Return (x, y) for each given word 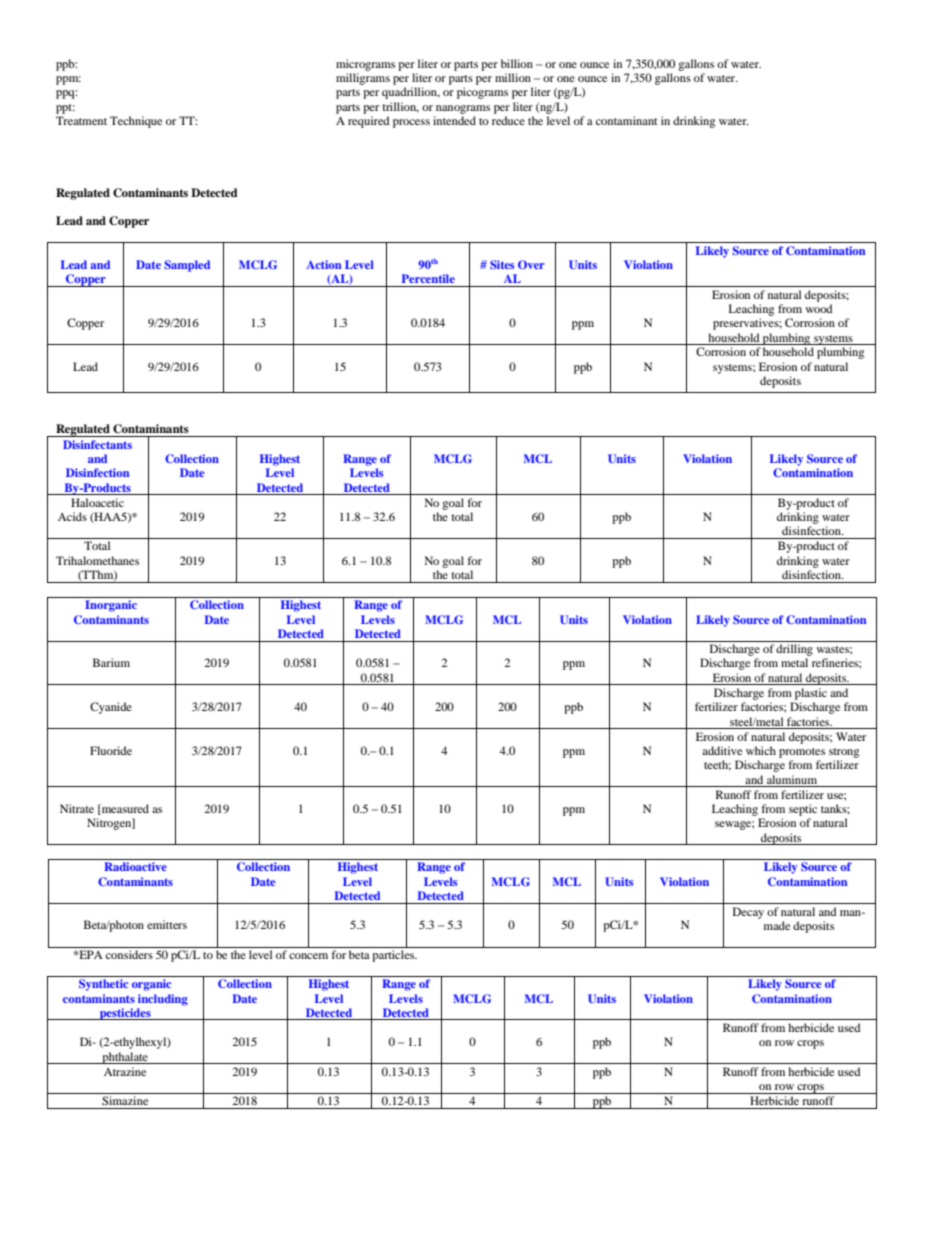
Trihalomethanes (97, 560)
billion (517, 63)
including (163, 1000)
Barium (111, 662)
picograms (482, 93)
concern (308, 956)
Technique (136, 122)
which (761, 750)
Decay (748, 913)
